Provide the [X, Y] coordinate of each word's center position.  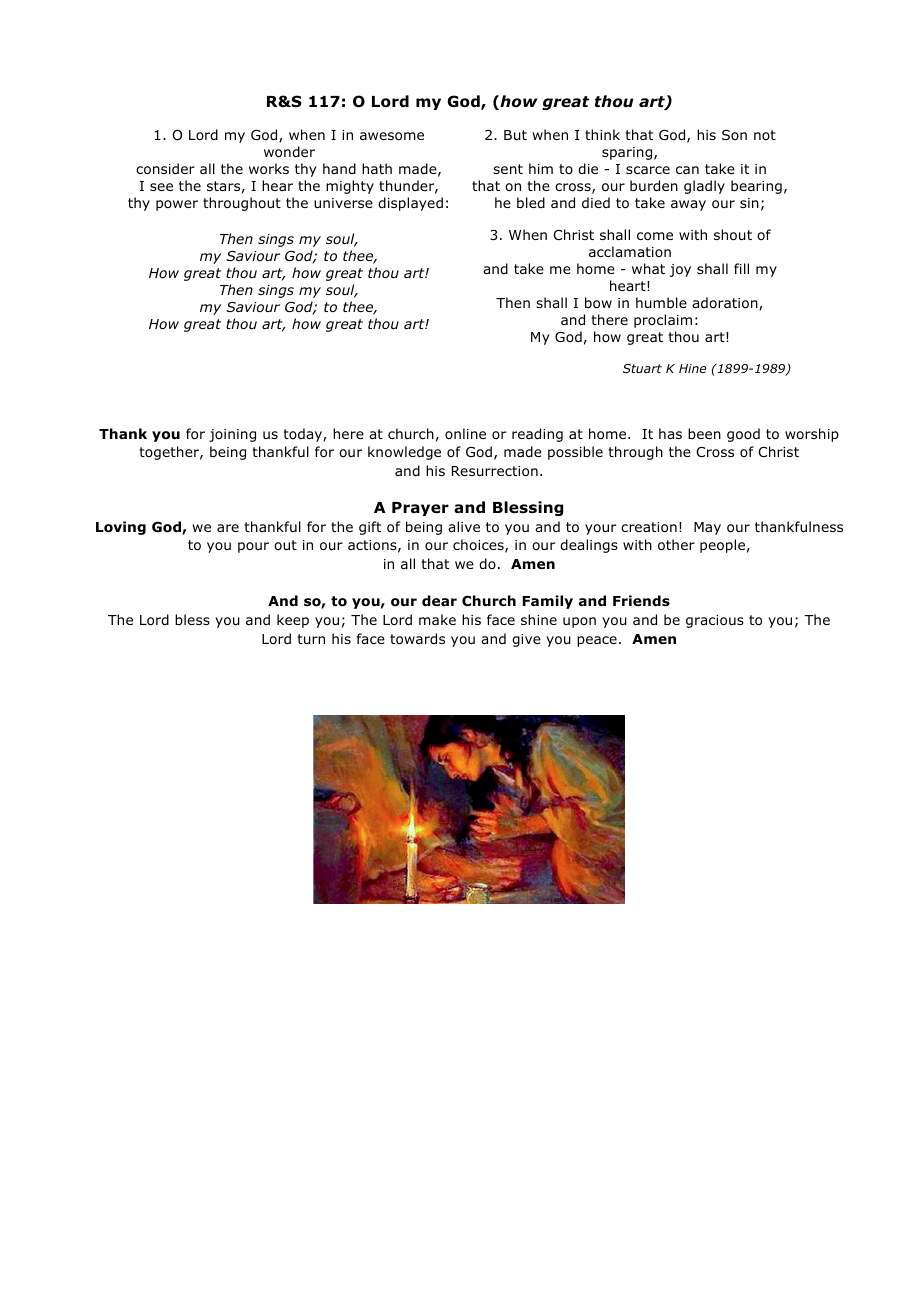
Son [734, 135]
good [743, 435]
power [177, 205]
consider [165, 169]
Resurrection [495, 471]
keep [293, 621]
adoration [726, 304]
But [515, 135]
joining [232, 435]
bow [598, 303]
